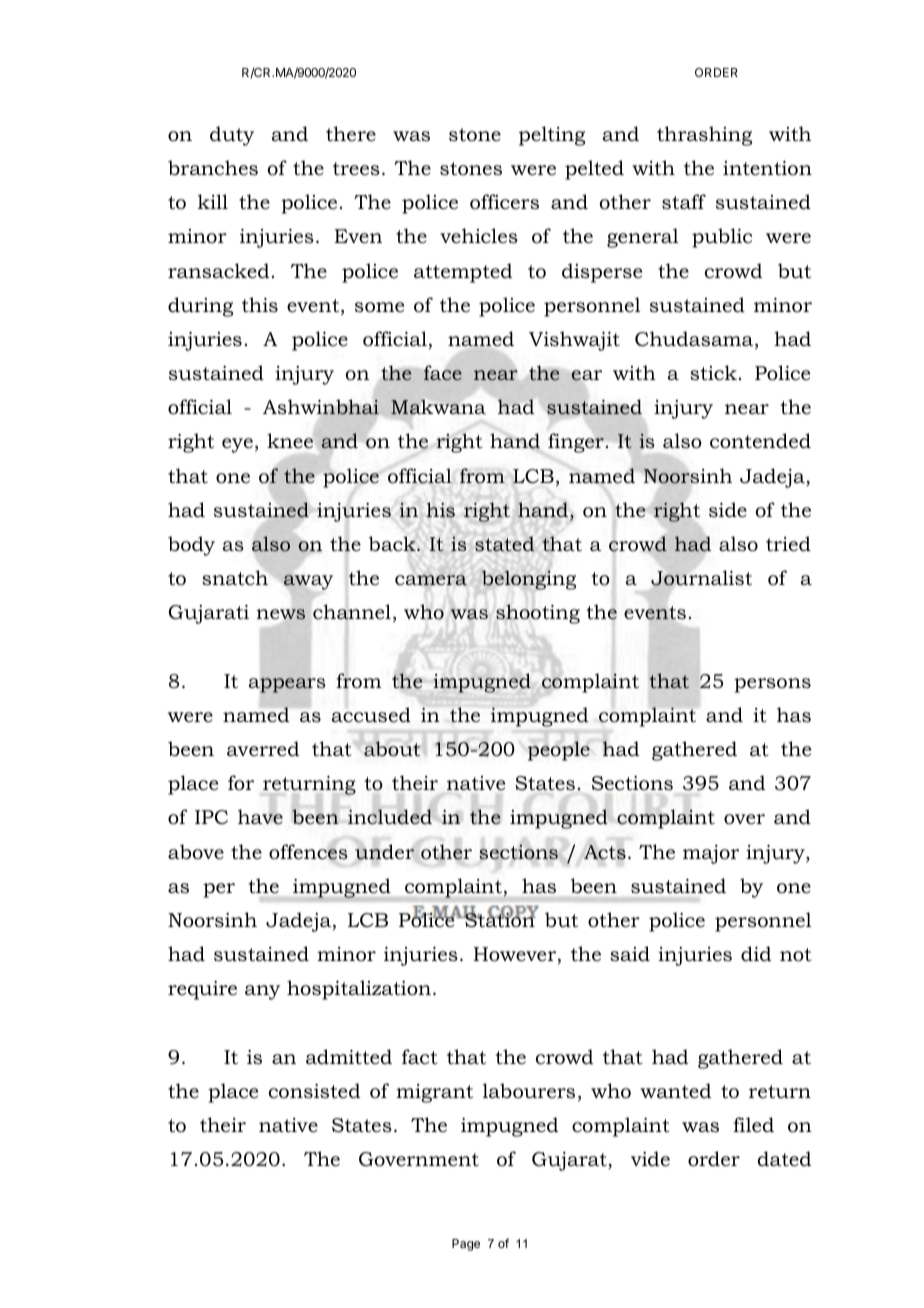 The height and width of the screenshot is (1308, 924). What do you see at coordinates (772, 685) in the screenshot?
I see `persons` at bounding box center [772, 685].
